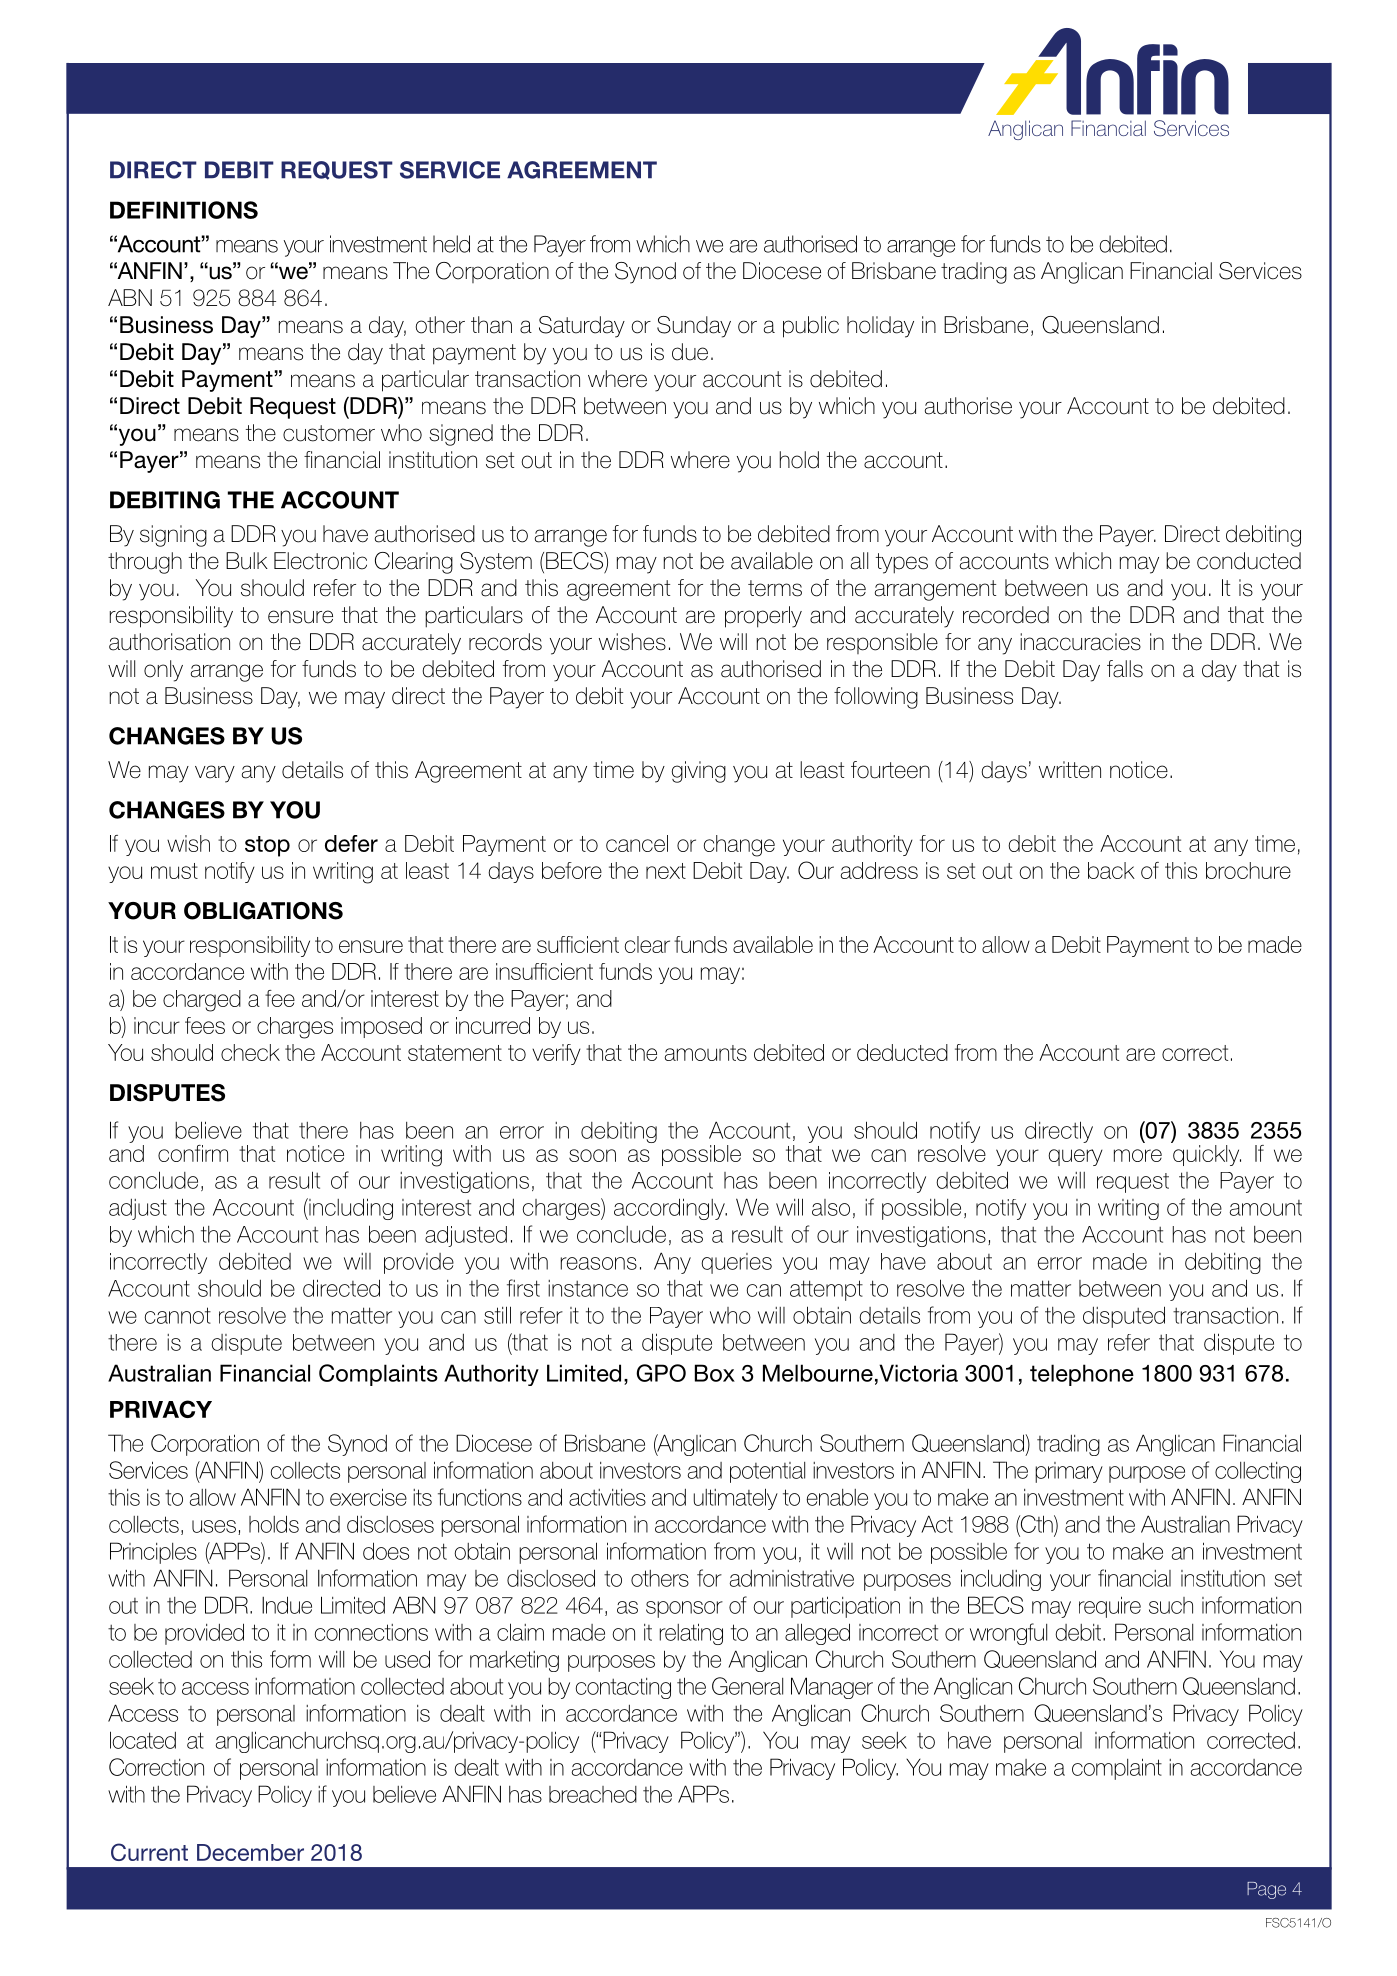  I want to click on uses, so click(214, 1526).
